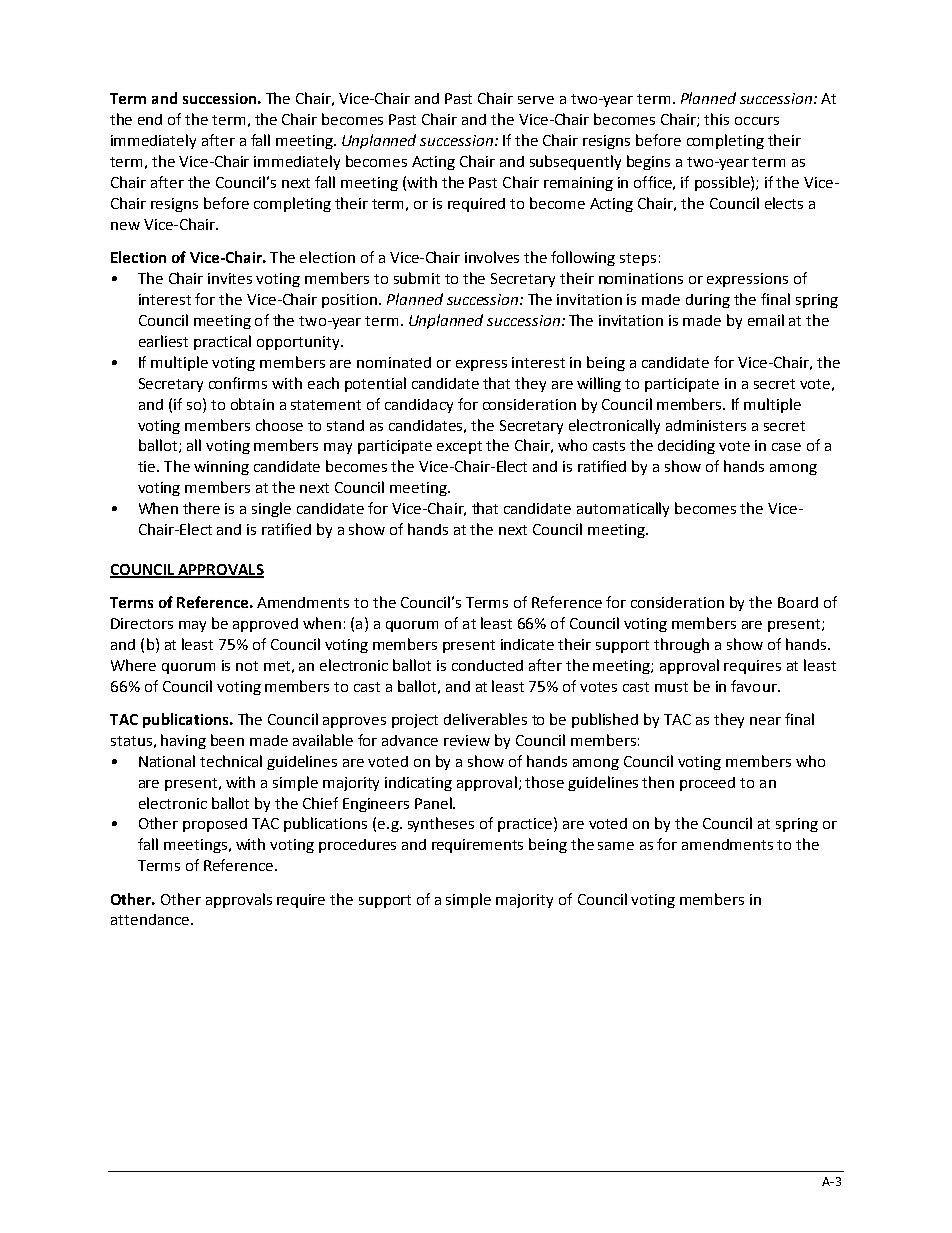 The image size is (952, 1233). I want to click on there, so click(201, 508).
